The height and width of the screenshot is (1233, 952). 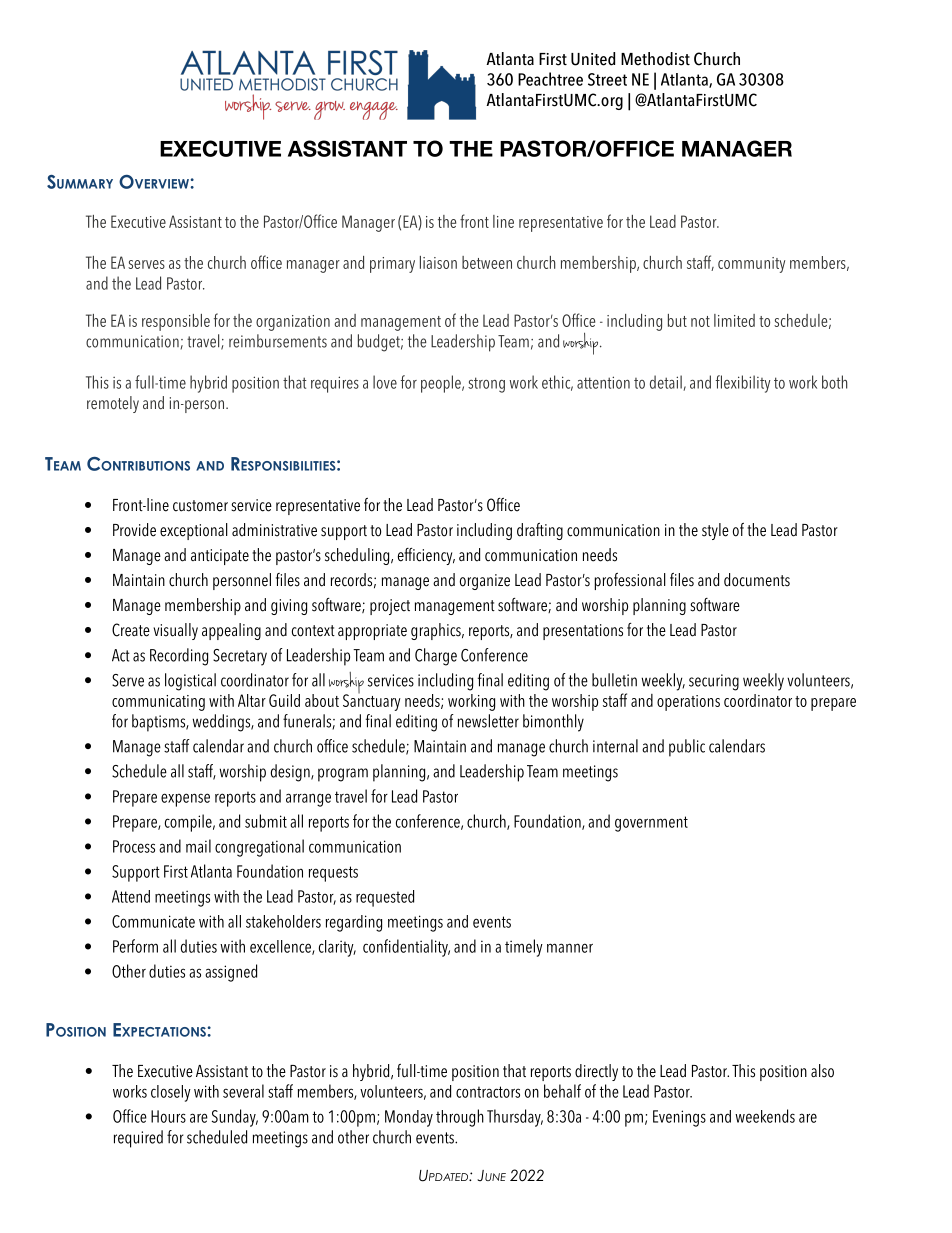 What do you see at coordinates (655, 59) in the screenshot?
I see `Methodist` at bounding box center [655, 59].
